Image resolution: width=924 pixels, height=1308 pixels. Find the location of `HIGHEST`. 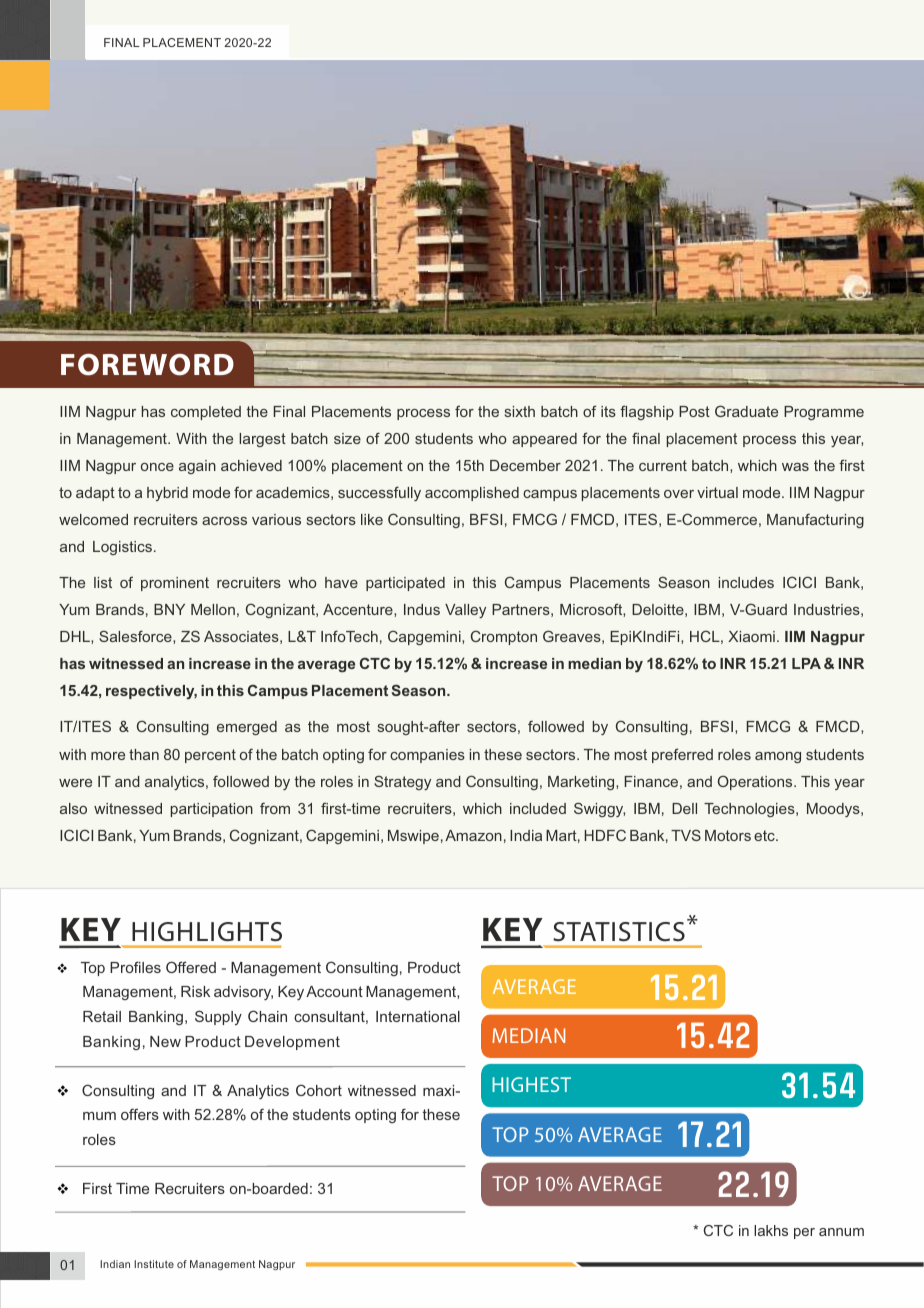

HIGHEST is located at coordinates (531, 1084).
